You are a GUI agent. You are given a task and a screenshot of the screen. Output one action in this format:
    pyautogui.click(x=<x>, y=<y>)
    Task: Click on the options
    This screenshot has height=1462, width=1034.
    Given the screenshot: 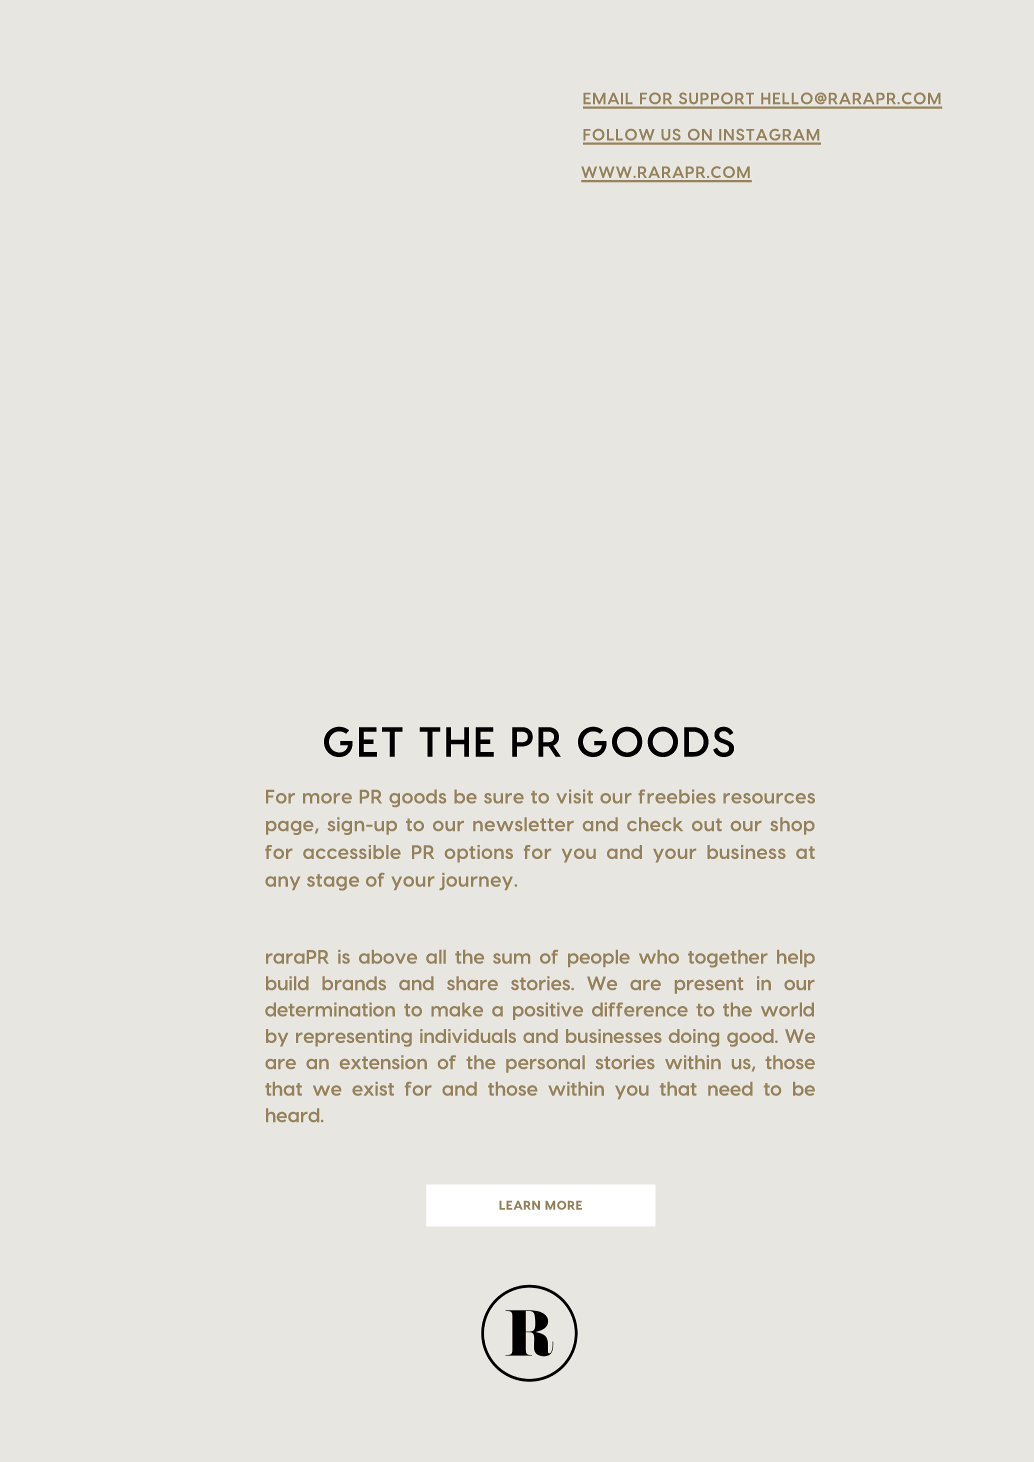 What is the action you would take?
    pyautogui.click(x=479, y=854)
